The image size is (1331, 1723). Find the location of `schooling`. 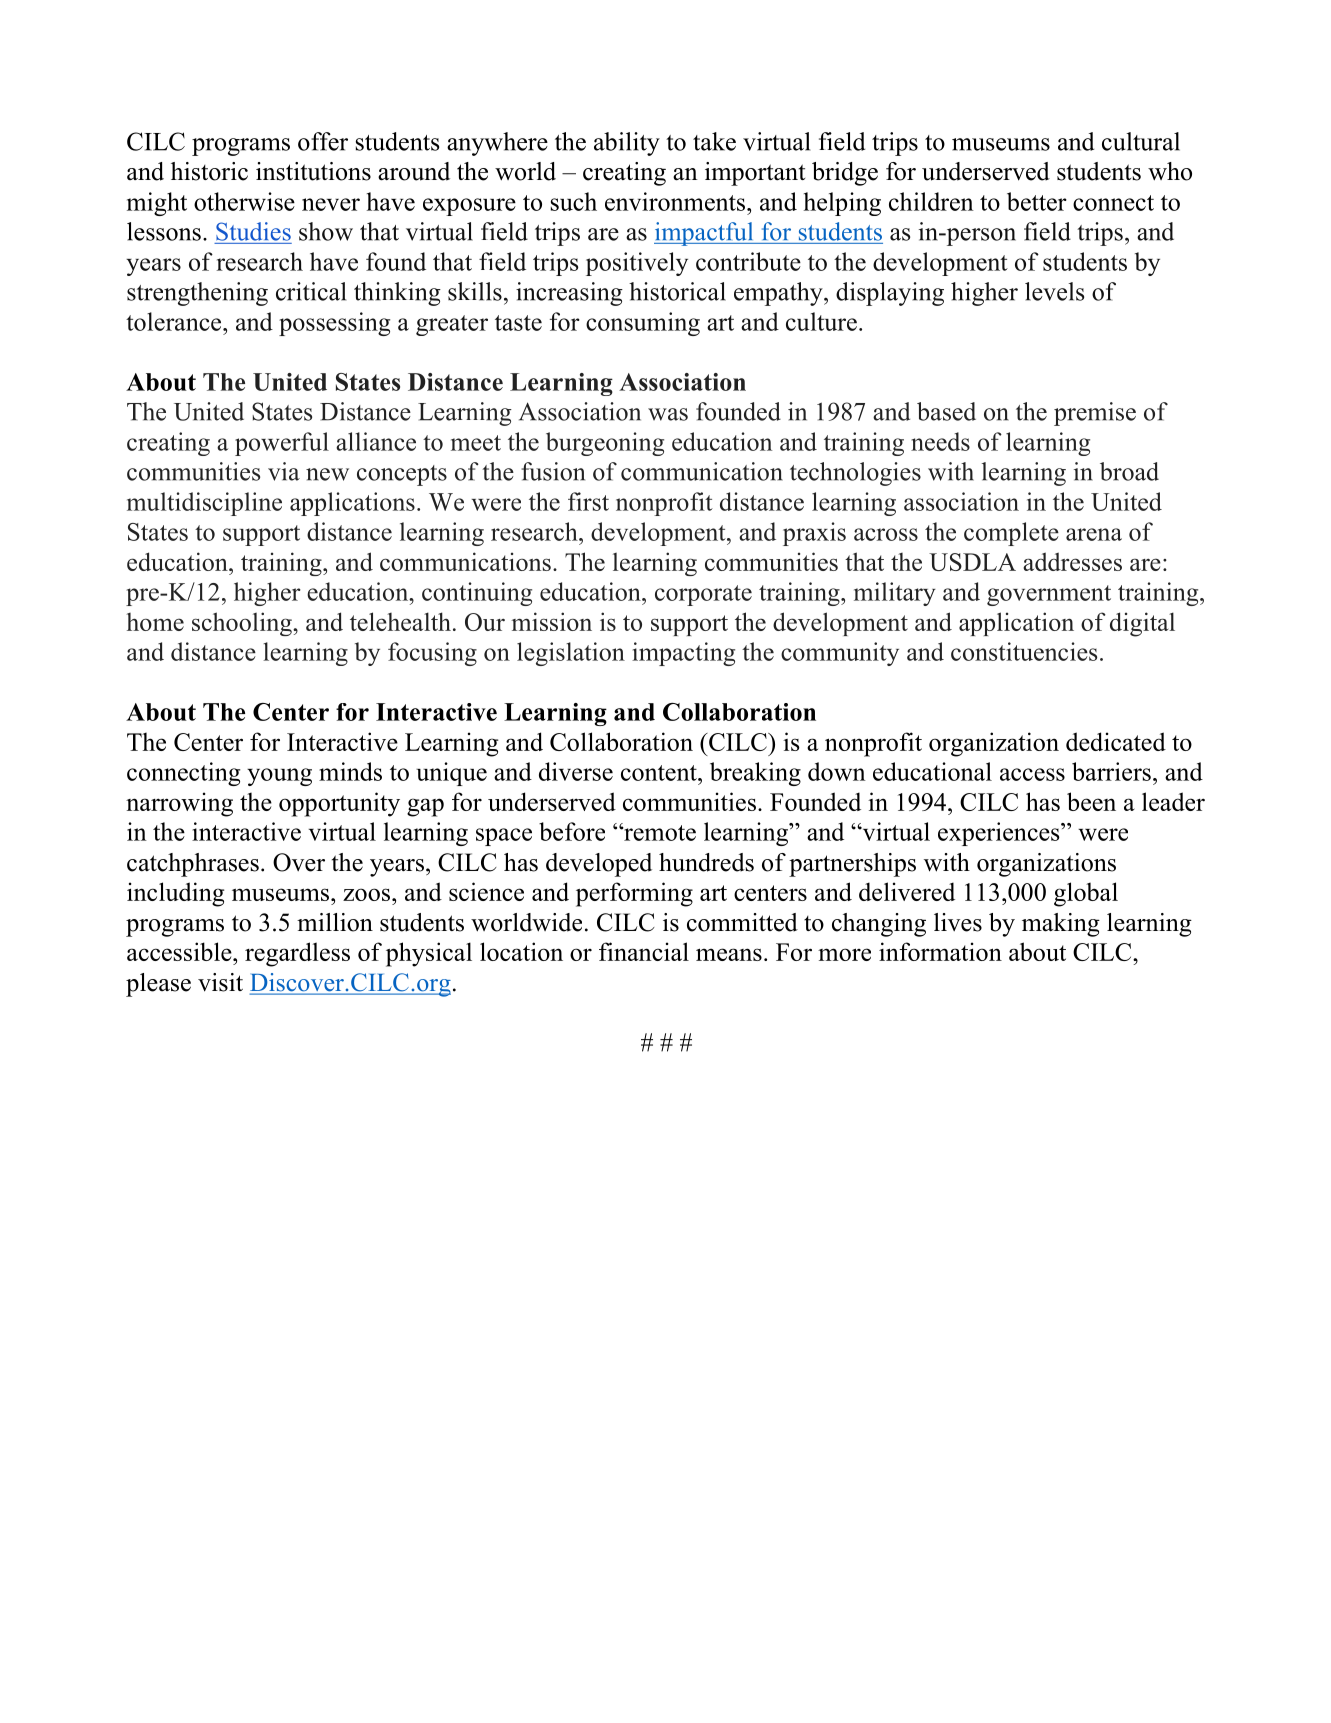

schooling is located at coordinates (243, 624).
